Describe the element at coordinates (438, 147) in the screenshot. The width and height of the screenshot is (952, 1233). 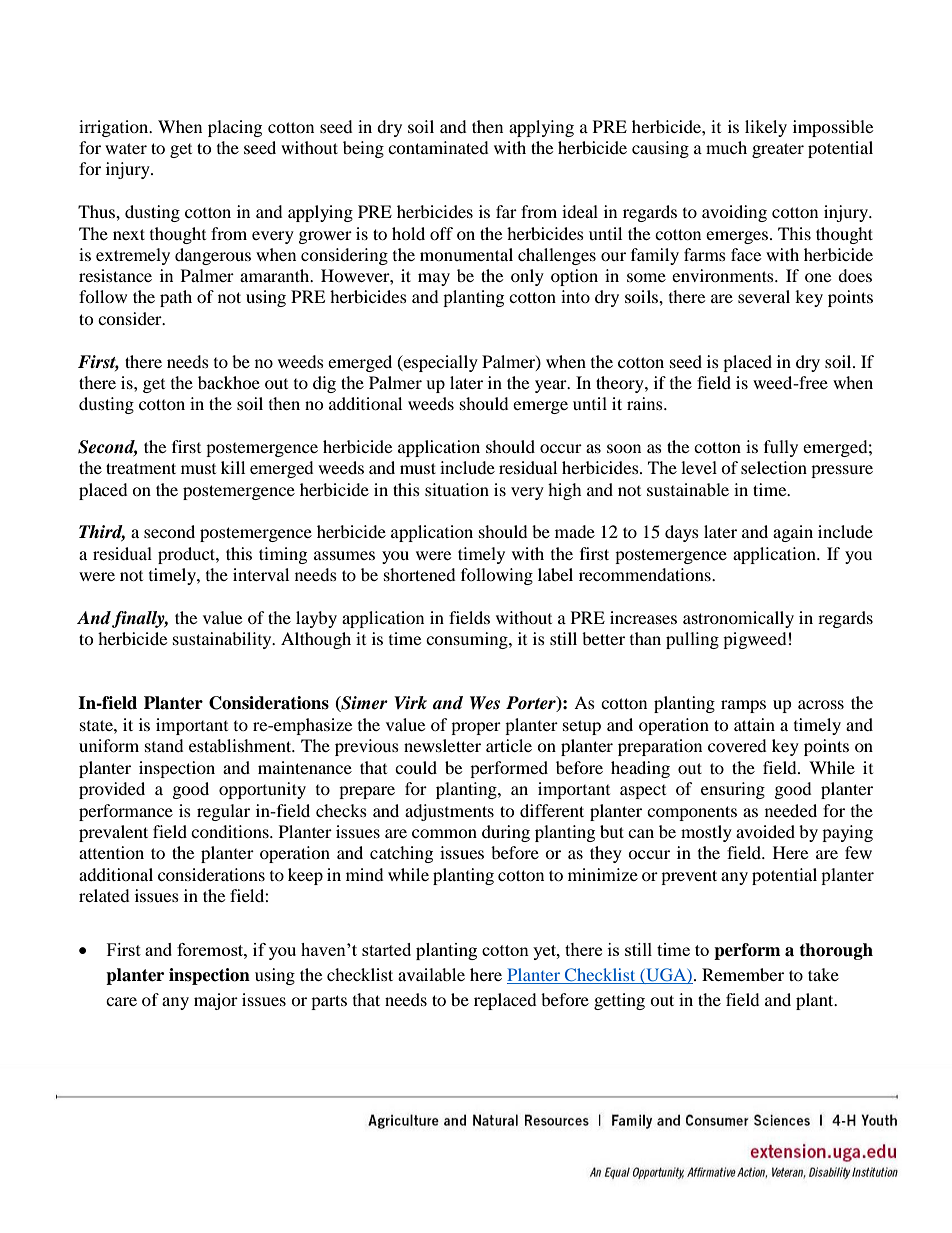
I see `contaminated` at that location.
